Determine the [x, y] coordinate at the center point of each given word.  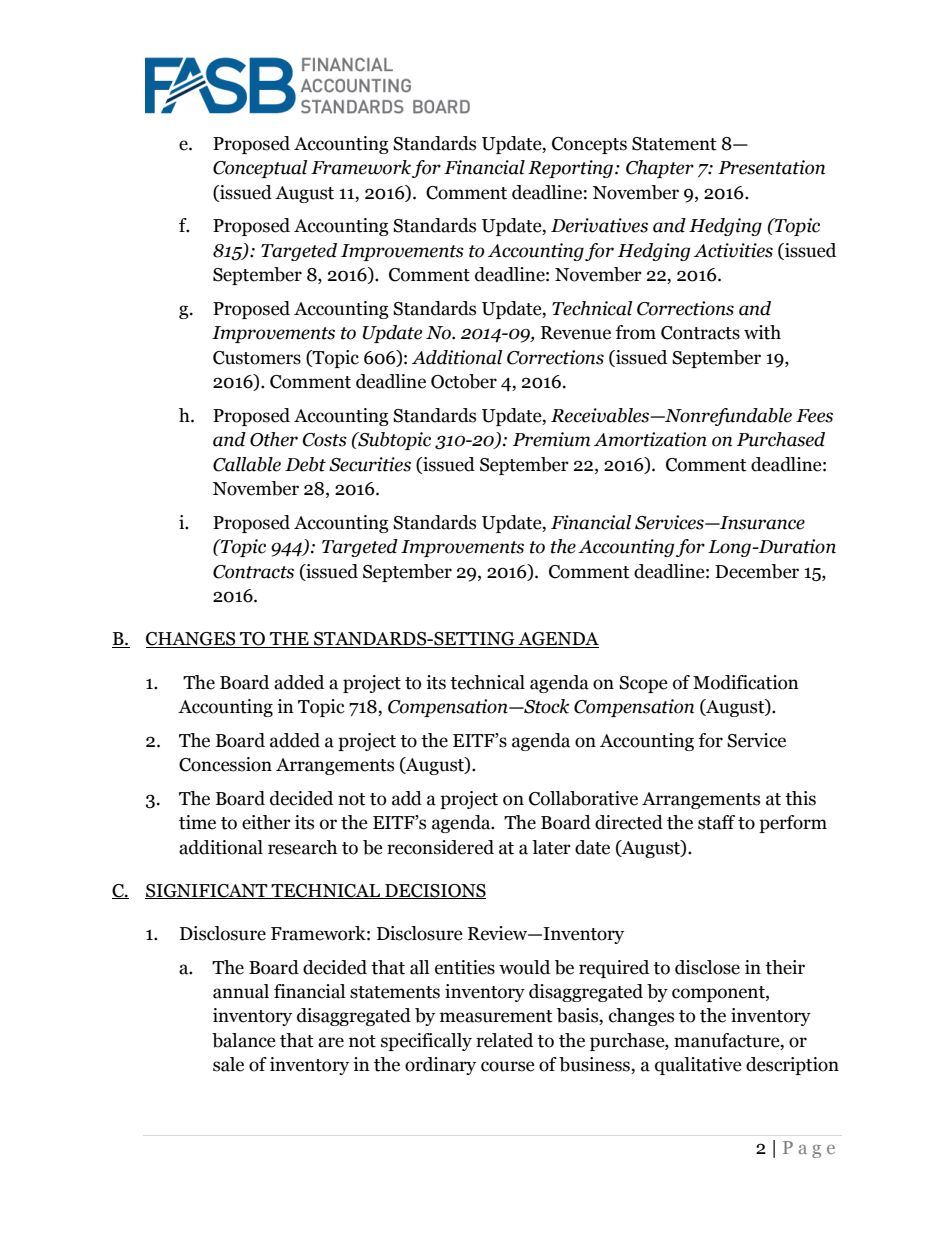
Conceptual [260, 169]
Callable [247, 464]
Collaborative [583, 798]
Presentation [771, 167]
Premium [551, 439]
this [800, 798]
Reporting [570, 169]
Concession [225, 764]
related [504, 1040]
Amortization [650, 439]
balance [244, 1040]
